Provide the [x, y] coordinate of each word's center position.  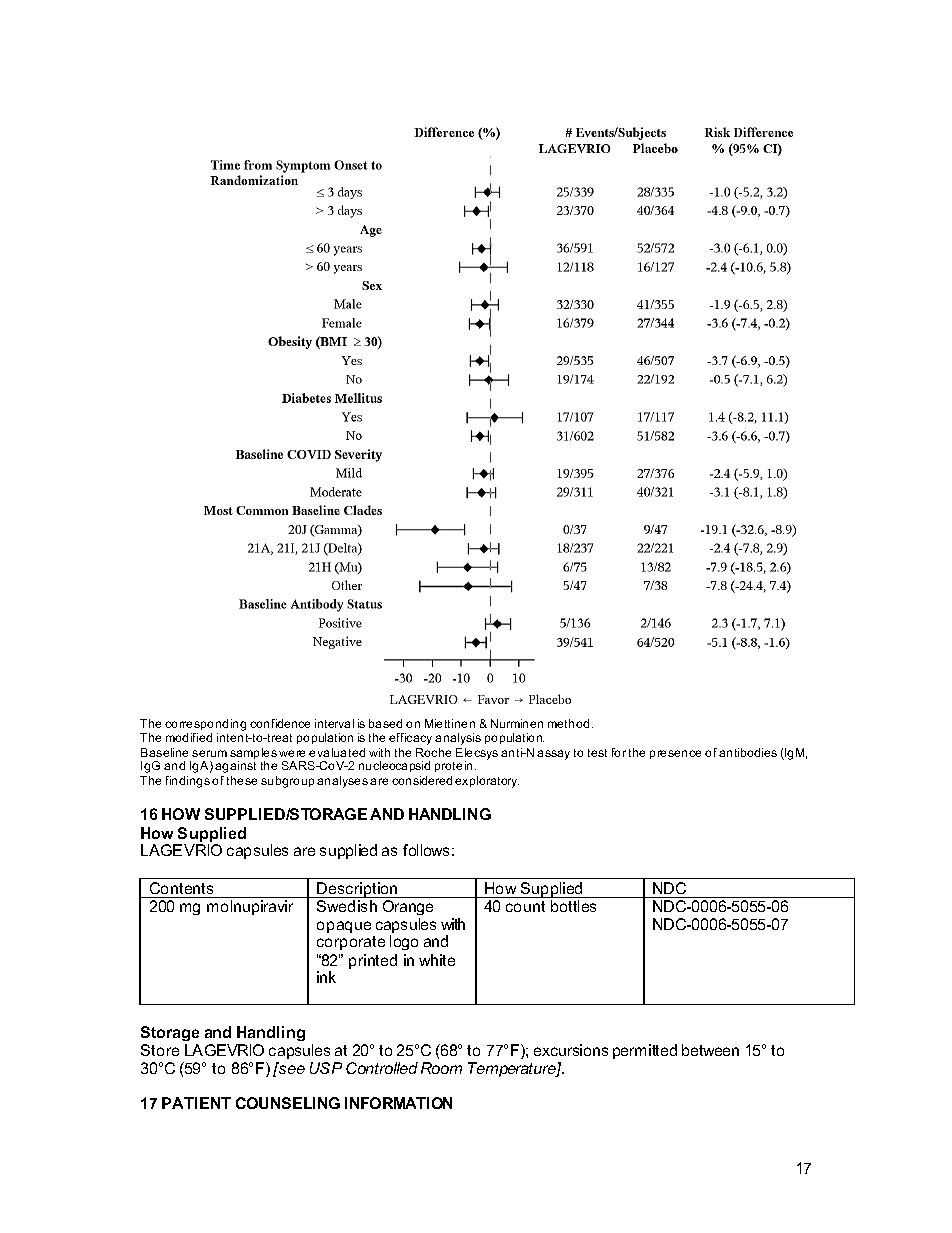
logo [404, 942]
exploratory [487, 782]
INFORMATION [398, 1103]
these [242, 780]
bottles [573, 906]
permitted [645, 1051]
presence [675, 754]
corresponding [205, 726]
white [437, 960]
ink [326, 977]
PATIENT [196, 1103]
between [710, 1050]
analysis [458, 739]
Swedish [347, 906]
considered [422, 780]
